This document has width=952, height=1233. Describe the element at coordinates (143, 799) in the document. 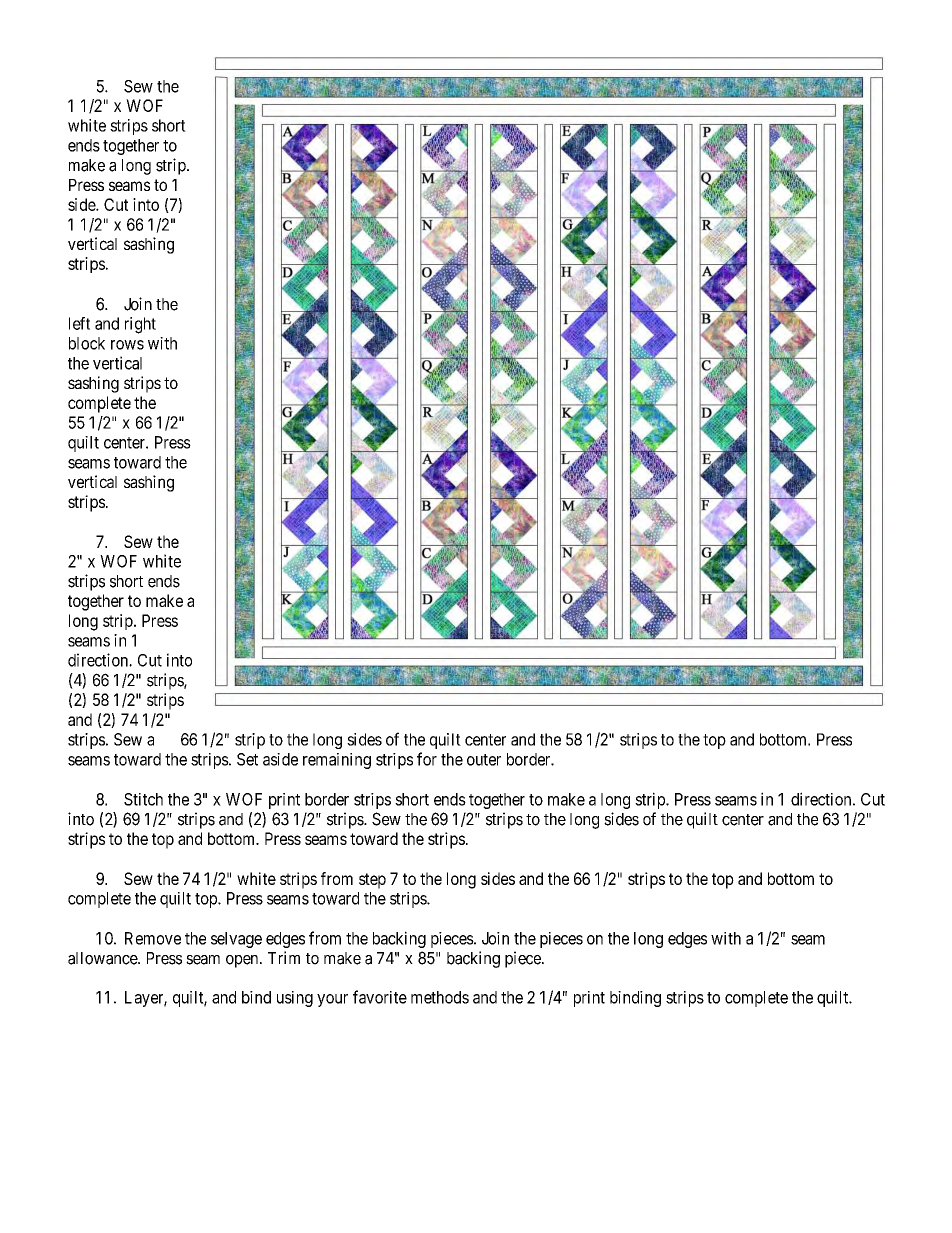

I see `Stitch` at that location.
